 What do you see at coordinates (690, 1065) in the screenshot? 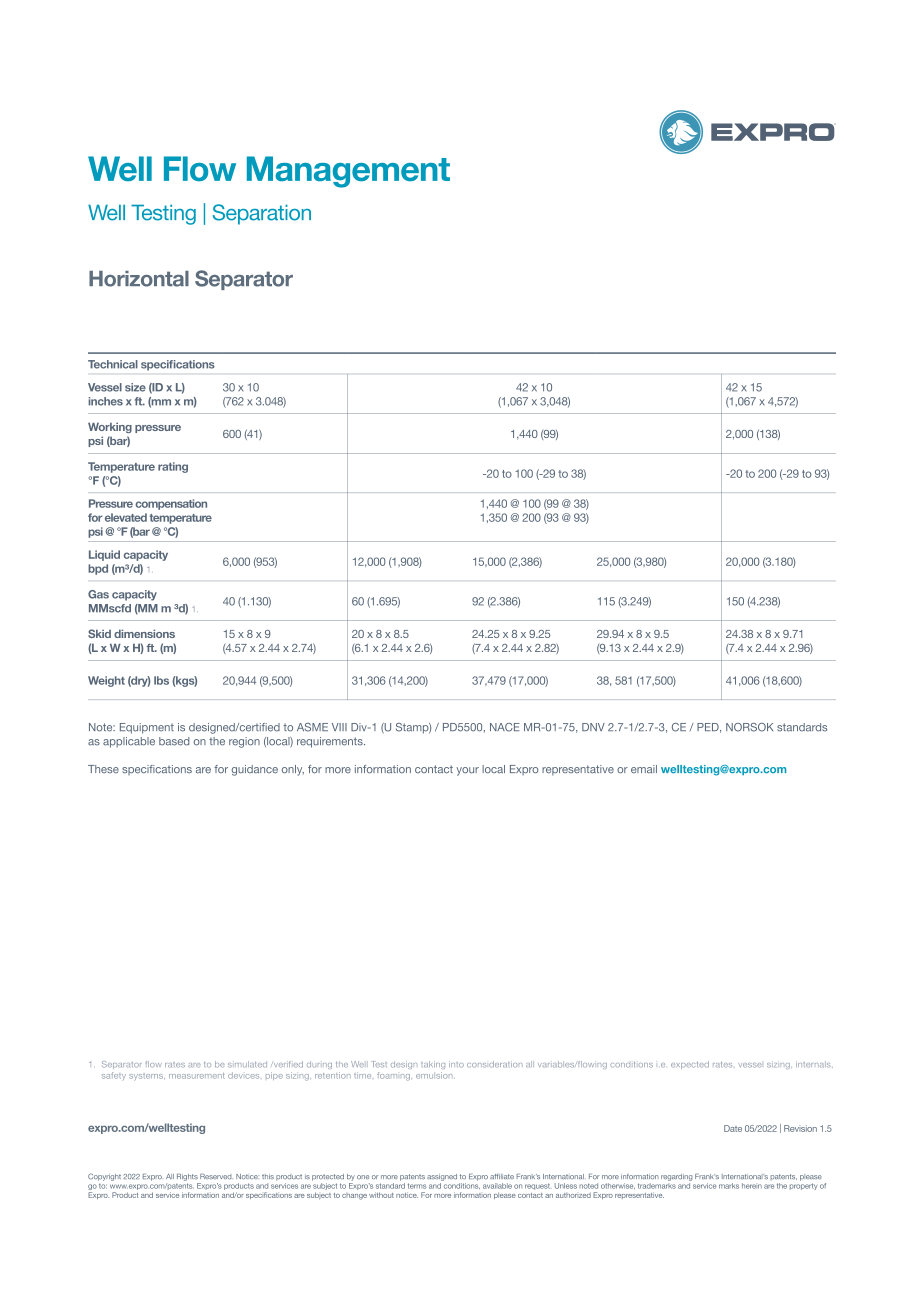
I see `expected` at bounding box center [690, 1065].
